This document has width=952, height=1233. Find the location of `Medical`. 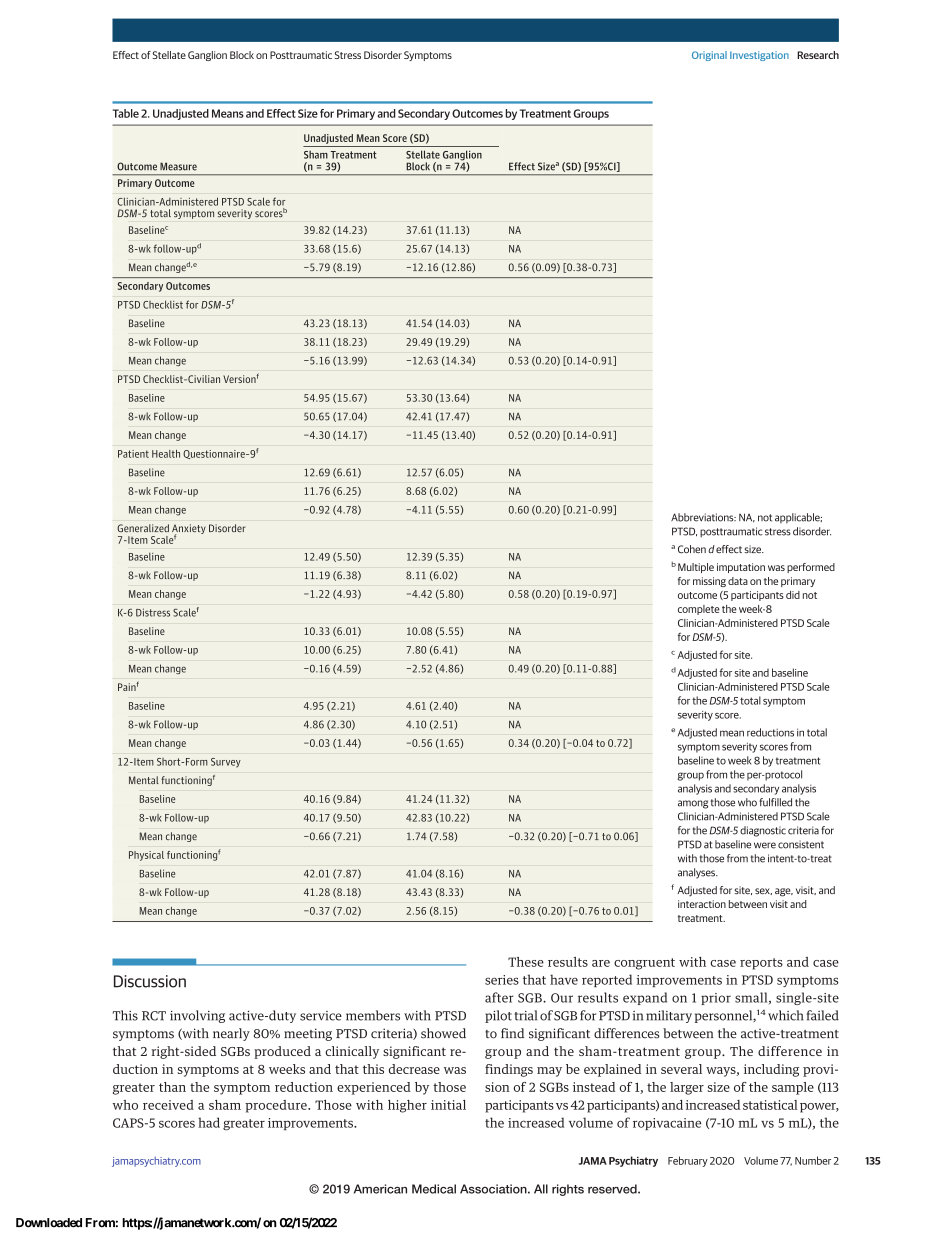

Medical is located at coordinates (434, 1189).
